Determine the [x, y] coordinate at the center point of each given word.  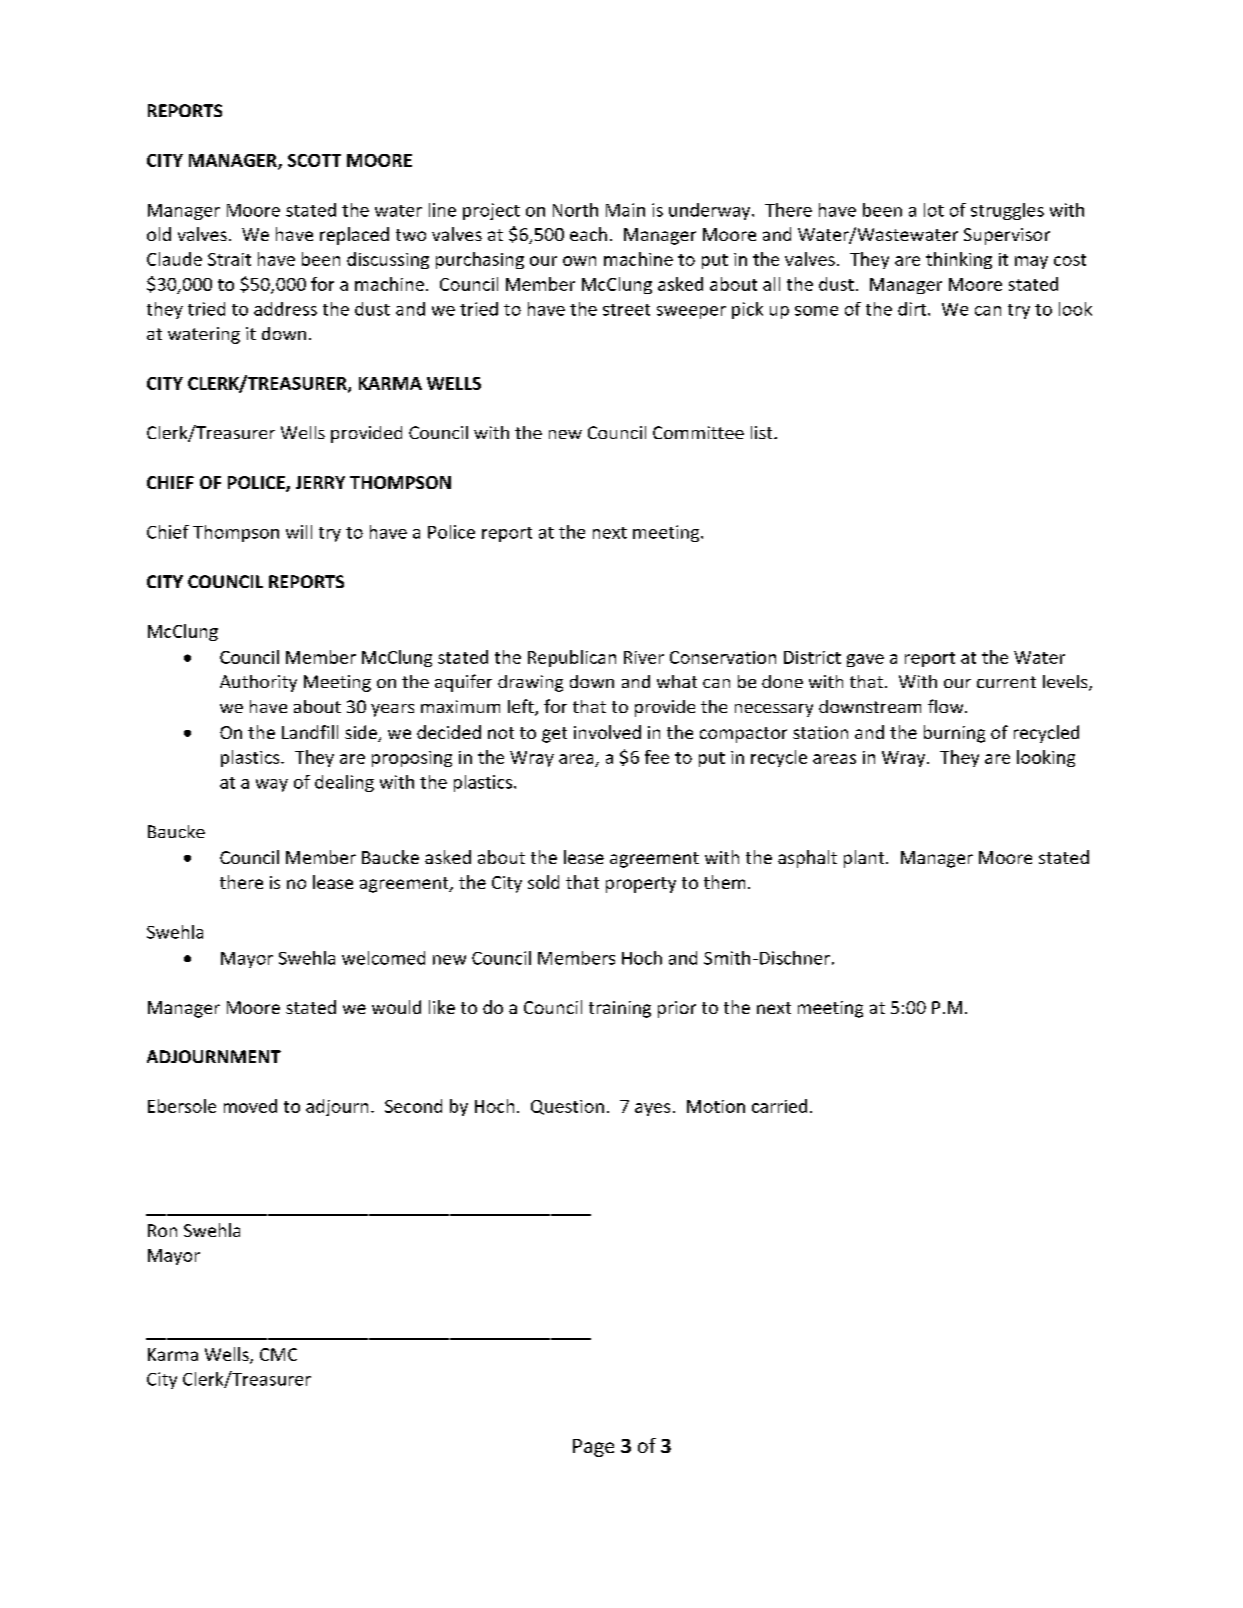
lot [934, 210]
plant [865, 859]
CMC [278, 1354]
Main [625, 210]
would [396, 1007]
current [1006, 682]
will [299, 532]
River [644, 657]
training [620, 1009]
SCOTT [314, 160]
